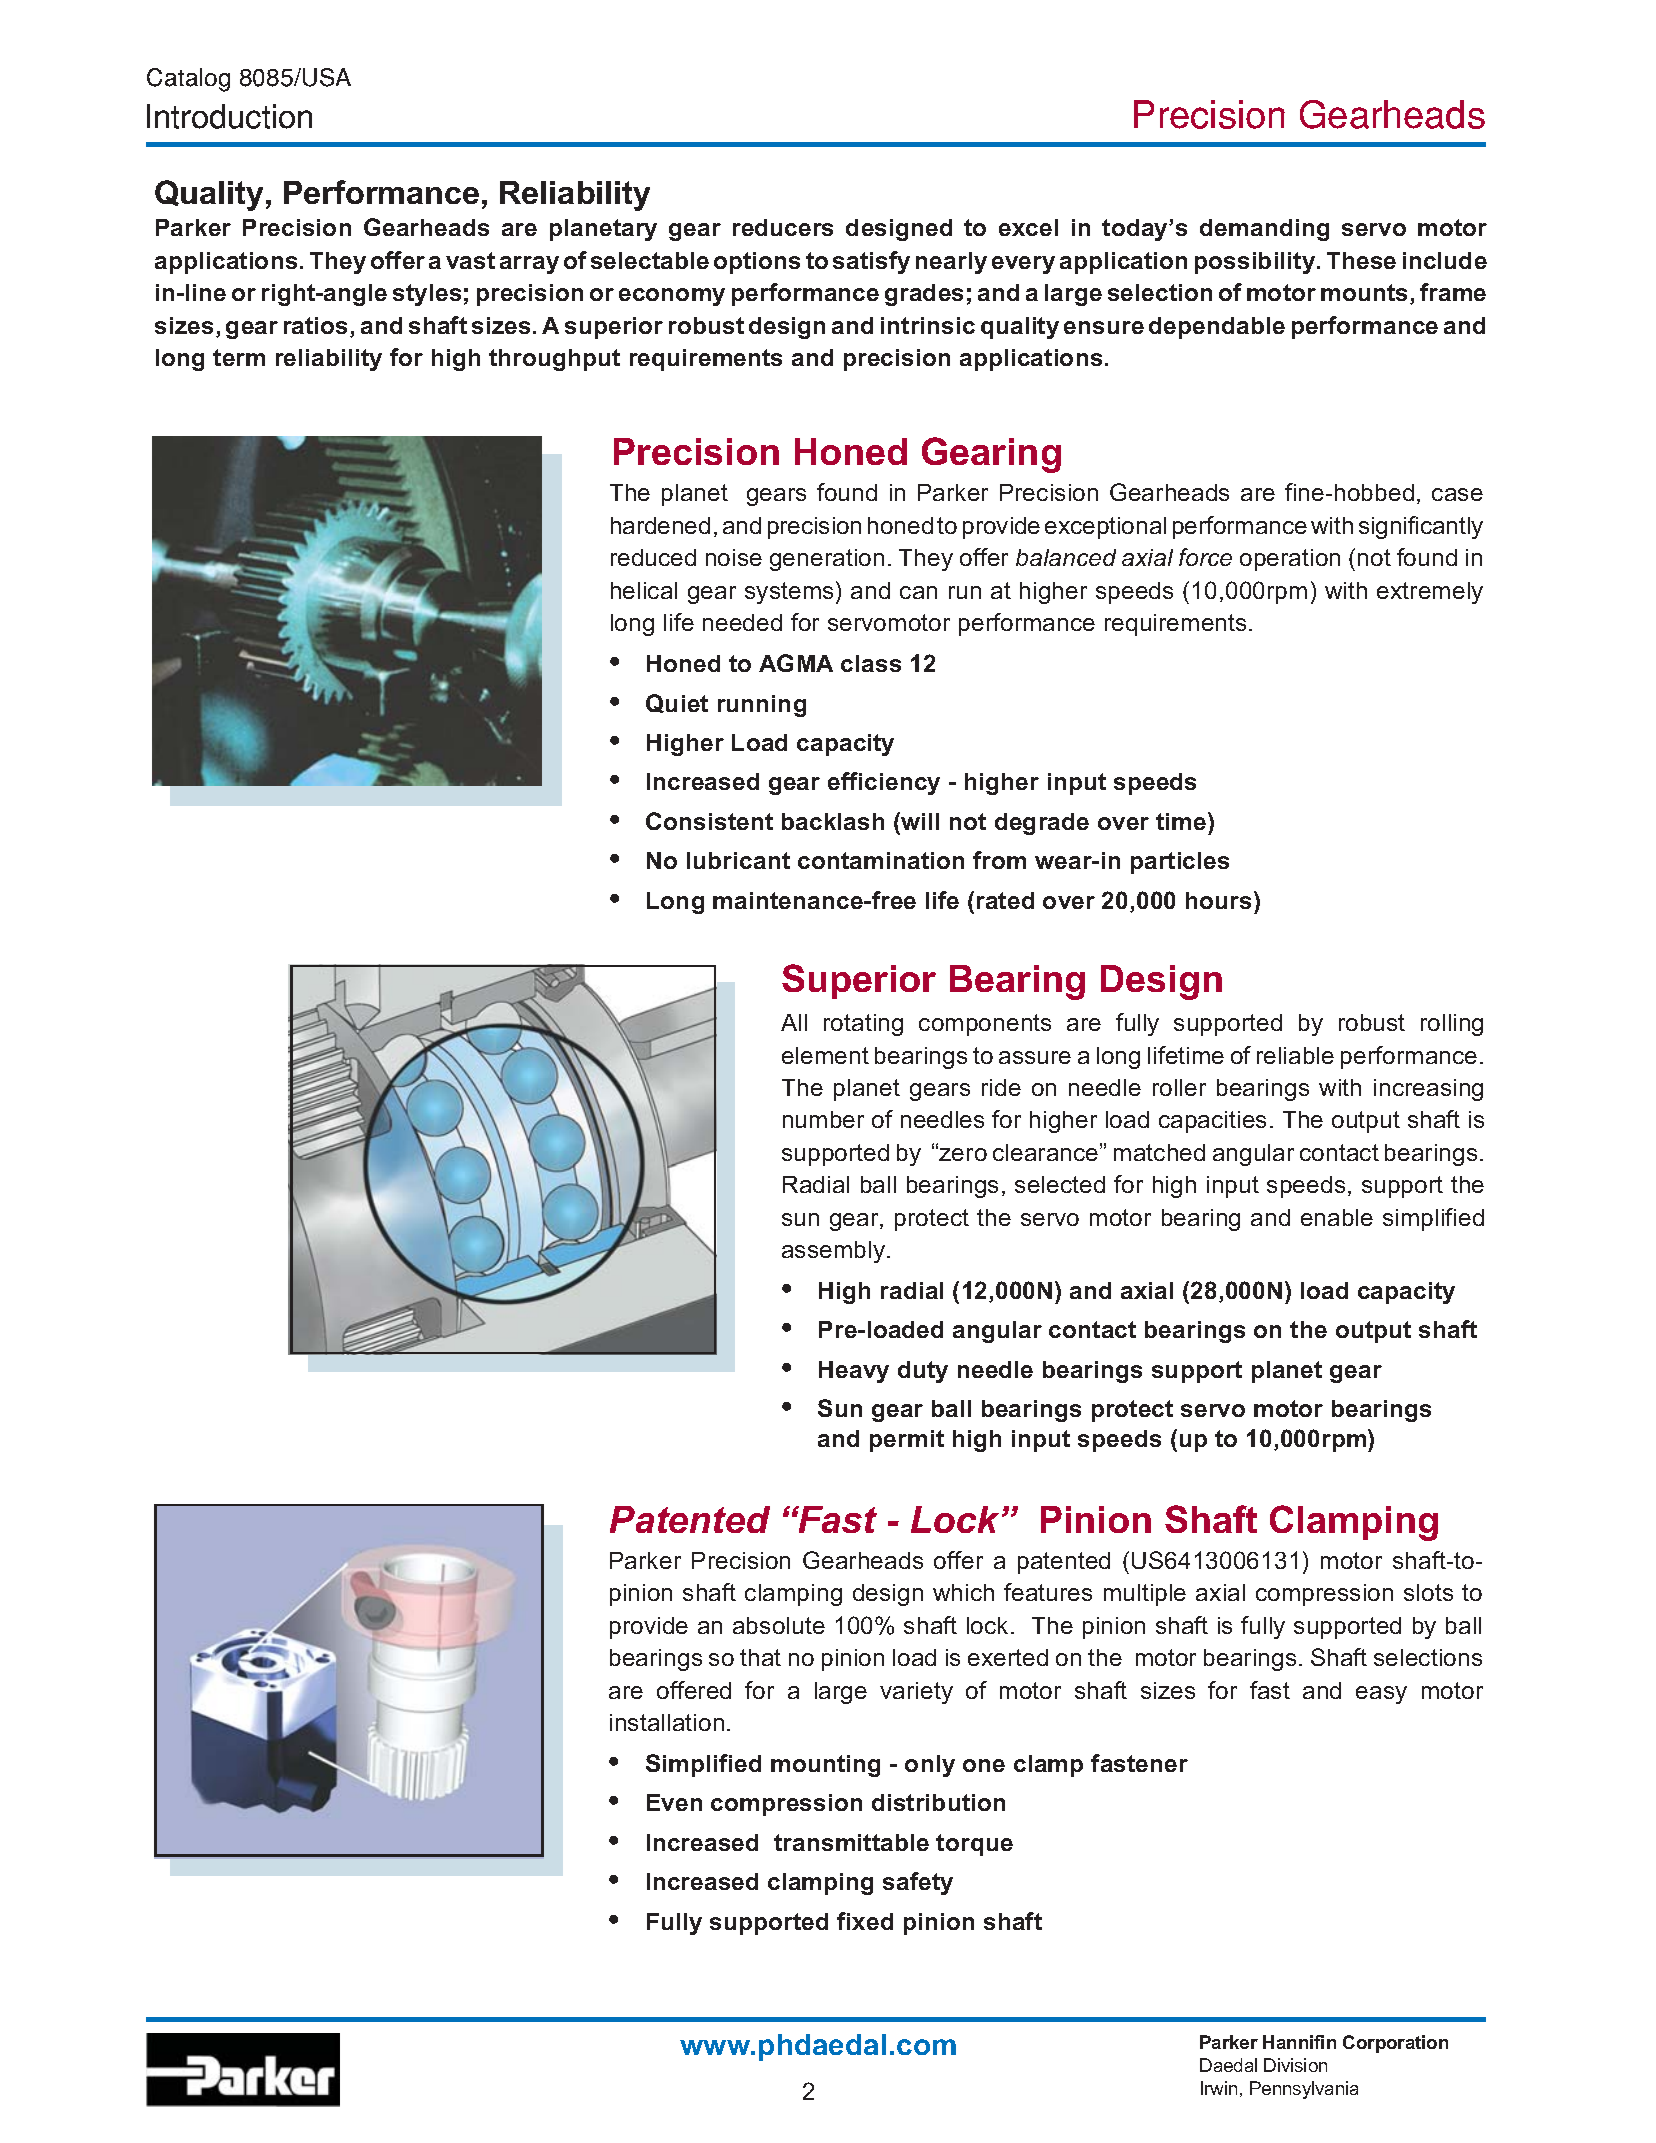  I want to click on operation, so click(1290, 560).
